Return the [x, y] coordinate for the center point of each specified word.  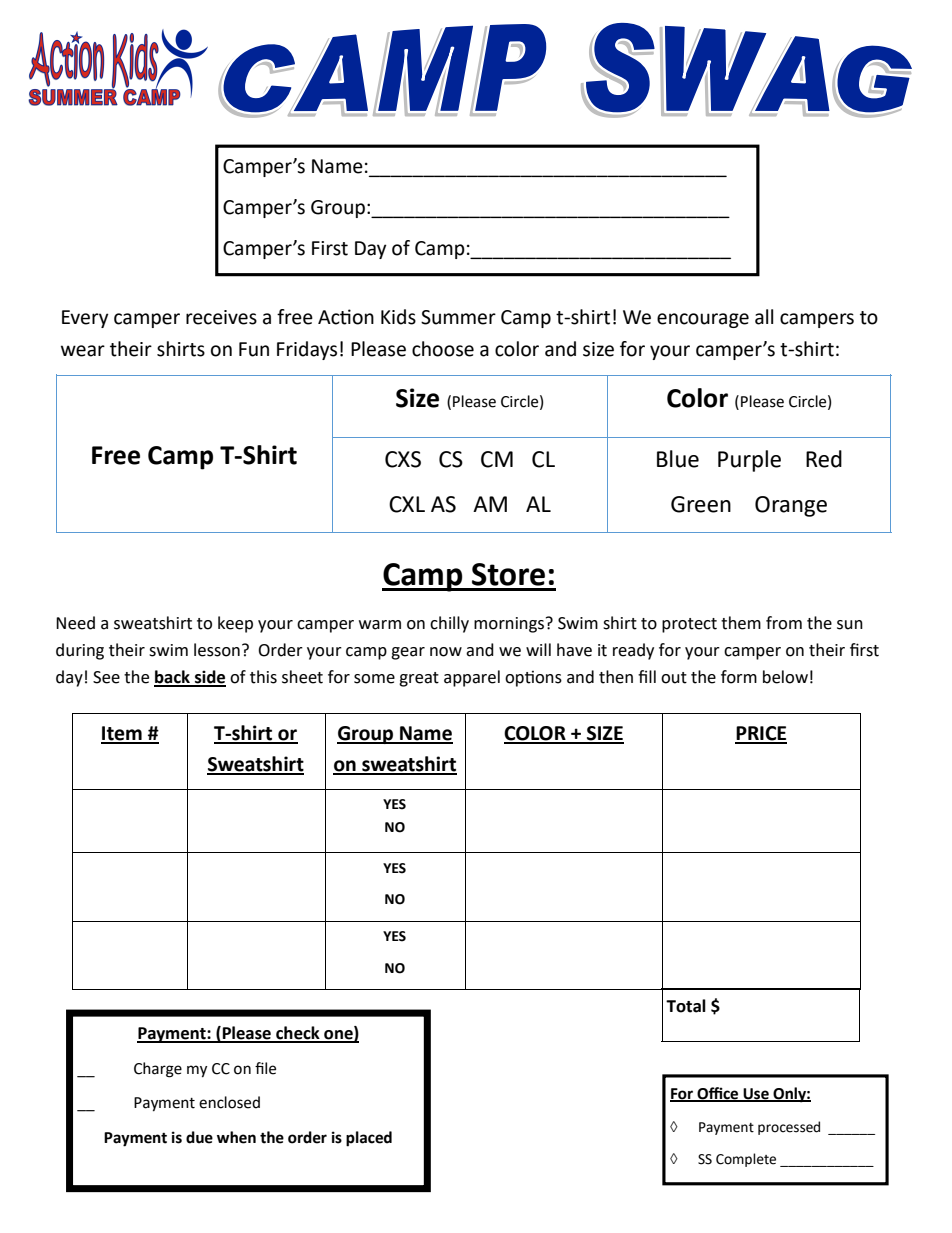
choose [443, 349]
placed [369, 1139]
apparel [472, 678]
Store [508, 574]
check [298, 1034]
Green [701, 504]
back [173, 678]
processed [789, 1128]
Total [686, 1006]
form [739, 677]
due [199, 1137]
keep [235, 624]
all [764, 317]
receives [221, 317]
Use [756, 1094]
